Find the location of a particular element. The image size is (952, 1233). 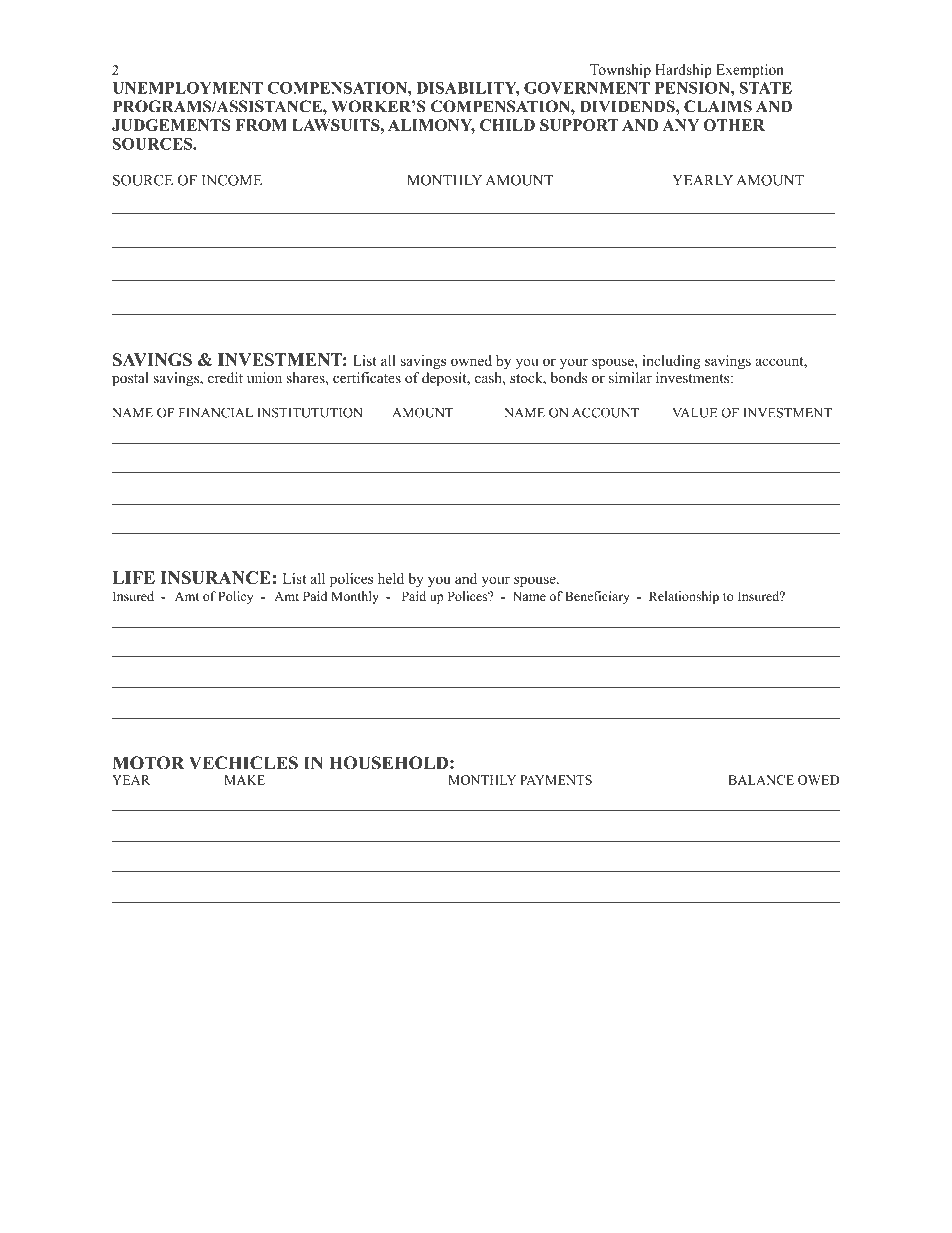

credit is located at coordinates (225, 377).
